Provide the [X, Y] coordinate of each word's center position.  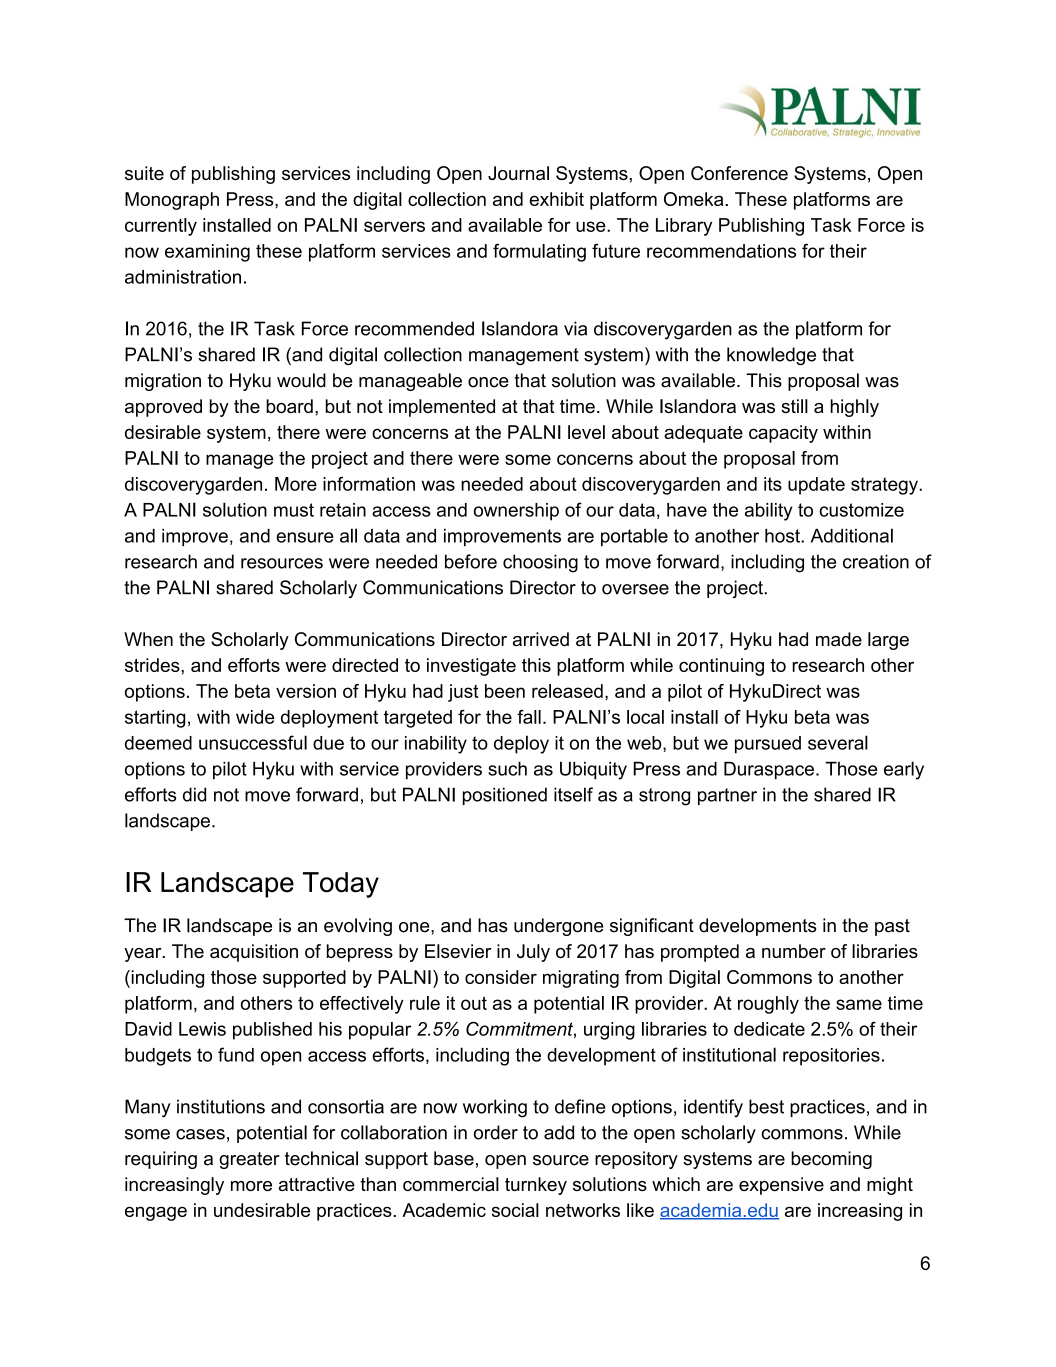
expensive [781, 1186]
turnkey [536, 1186]
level [586, 432]
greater [249, 1160]
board [289, 406]
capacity [783, 434]
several [838, 742]
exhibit [557, 199]
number [794, 951]
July [533, 953]
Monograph [172, 201]
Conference [739, 173]
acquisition [254, 953]
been [505, 691]
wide [255, 717]
